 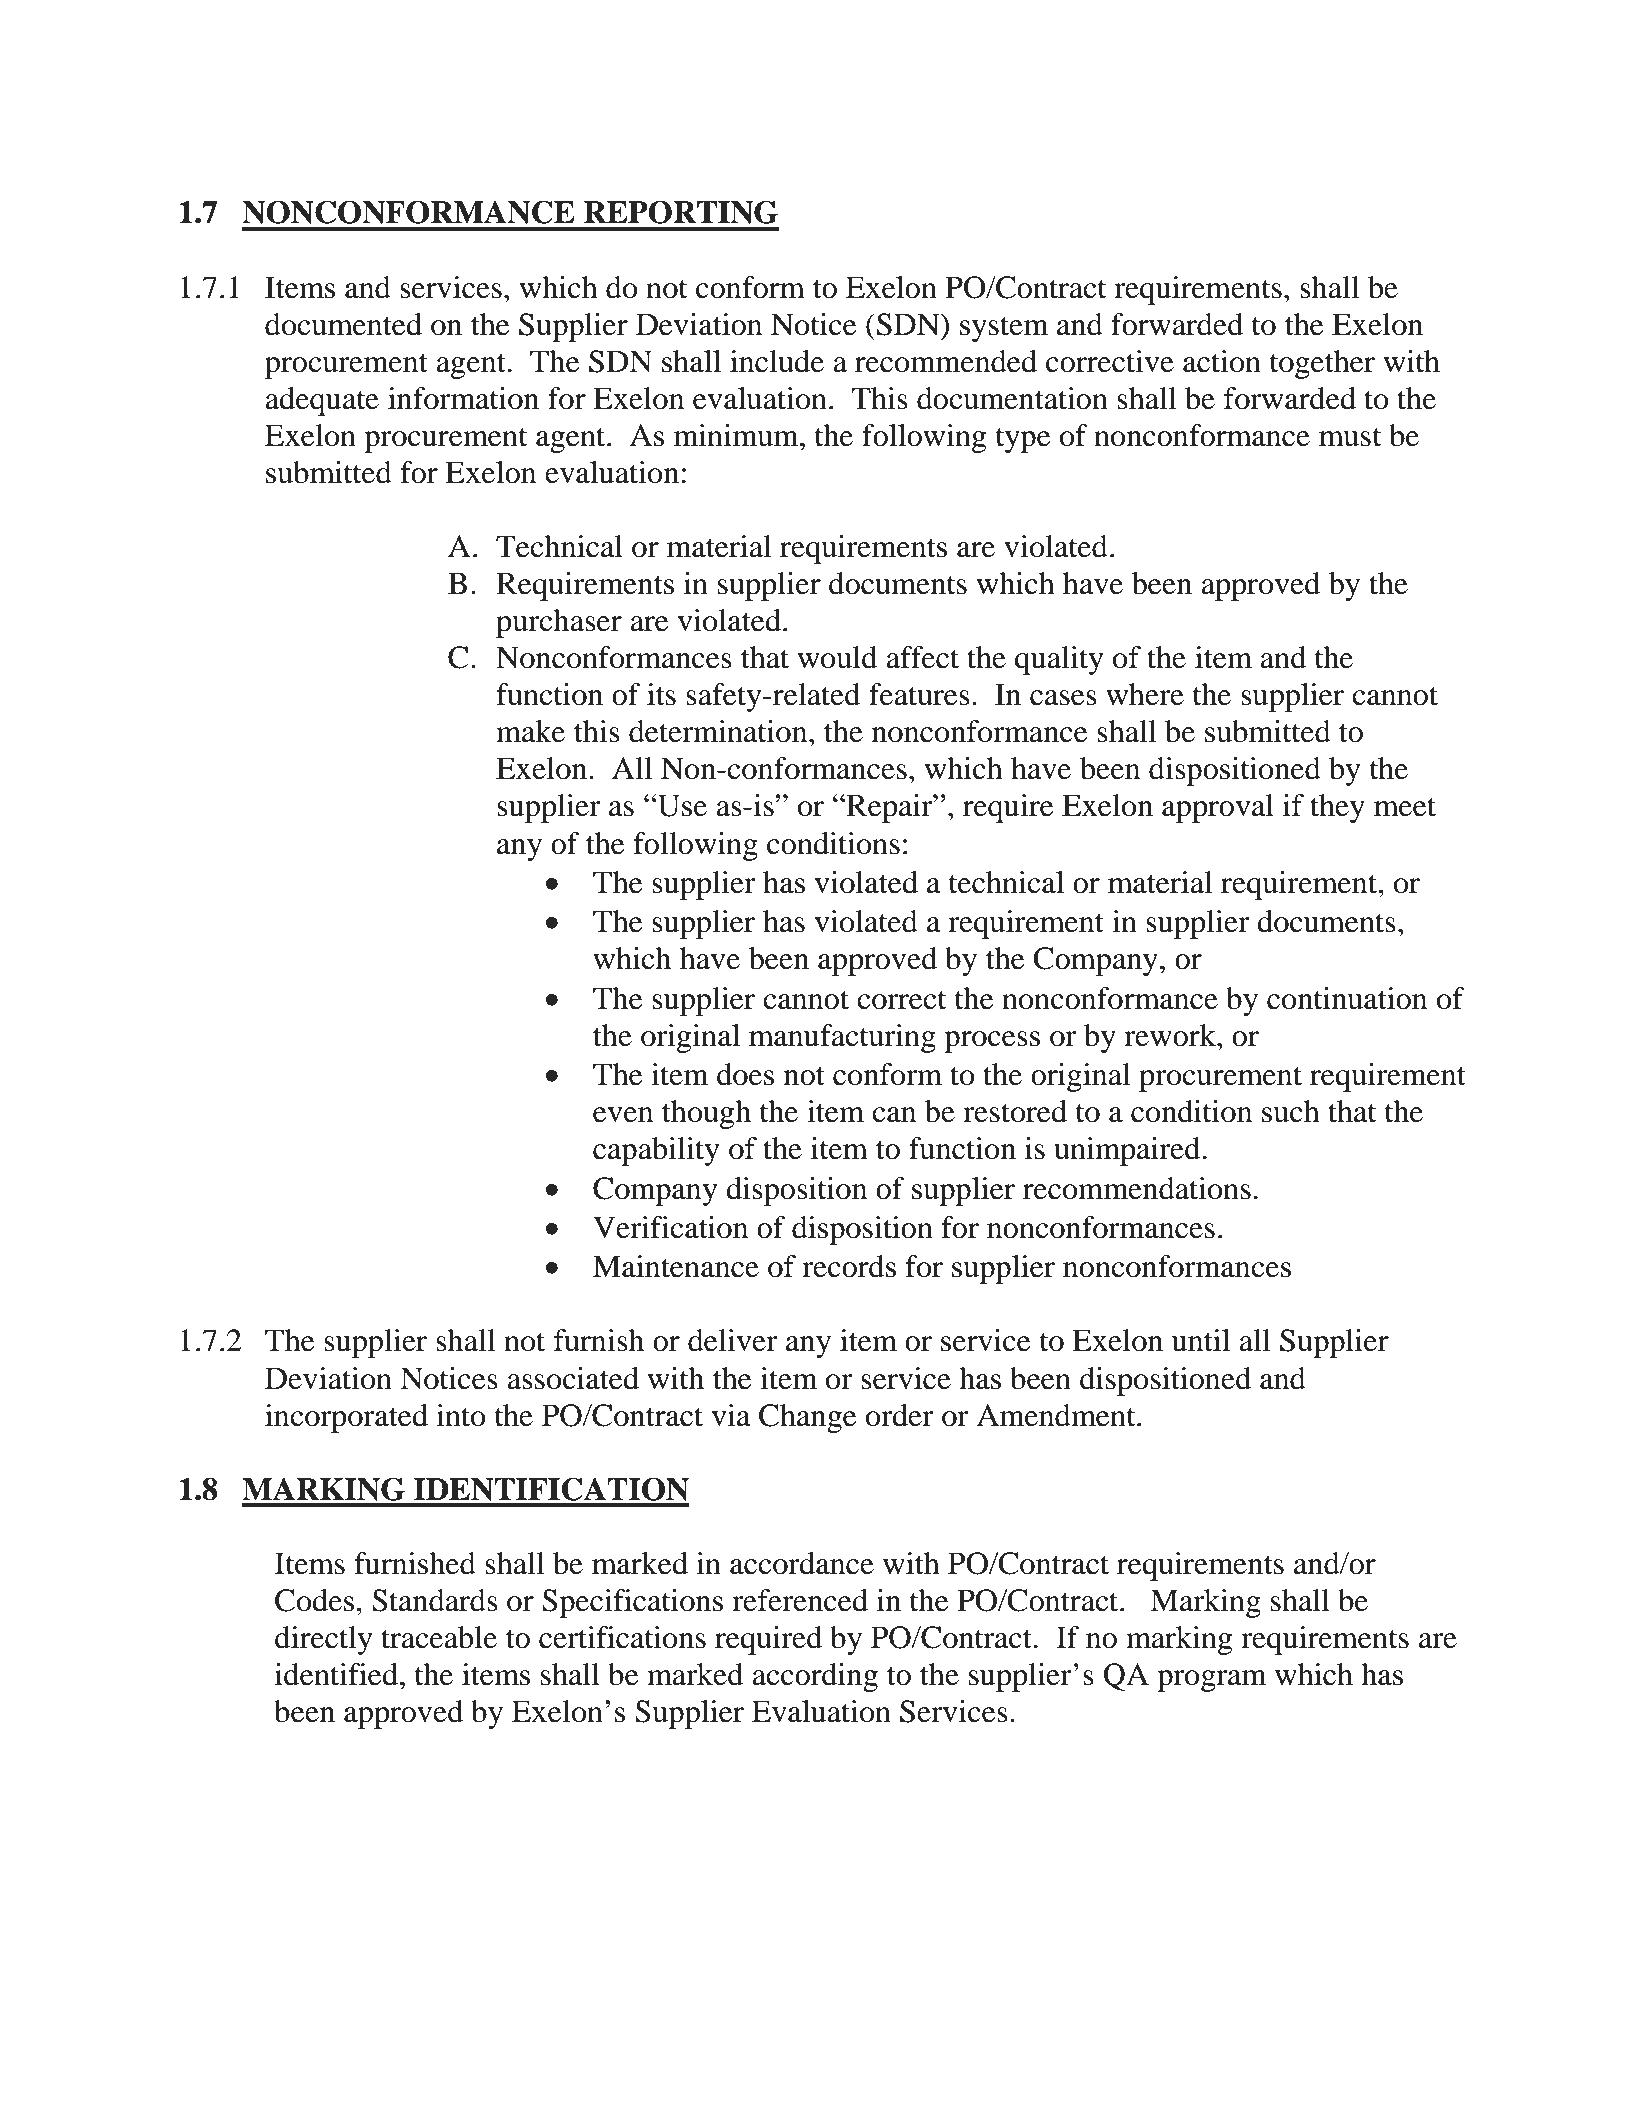 I want to click on according, so click(x=815, y=1677).
